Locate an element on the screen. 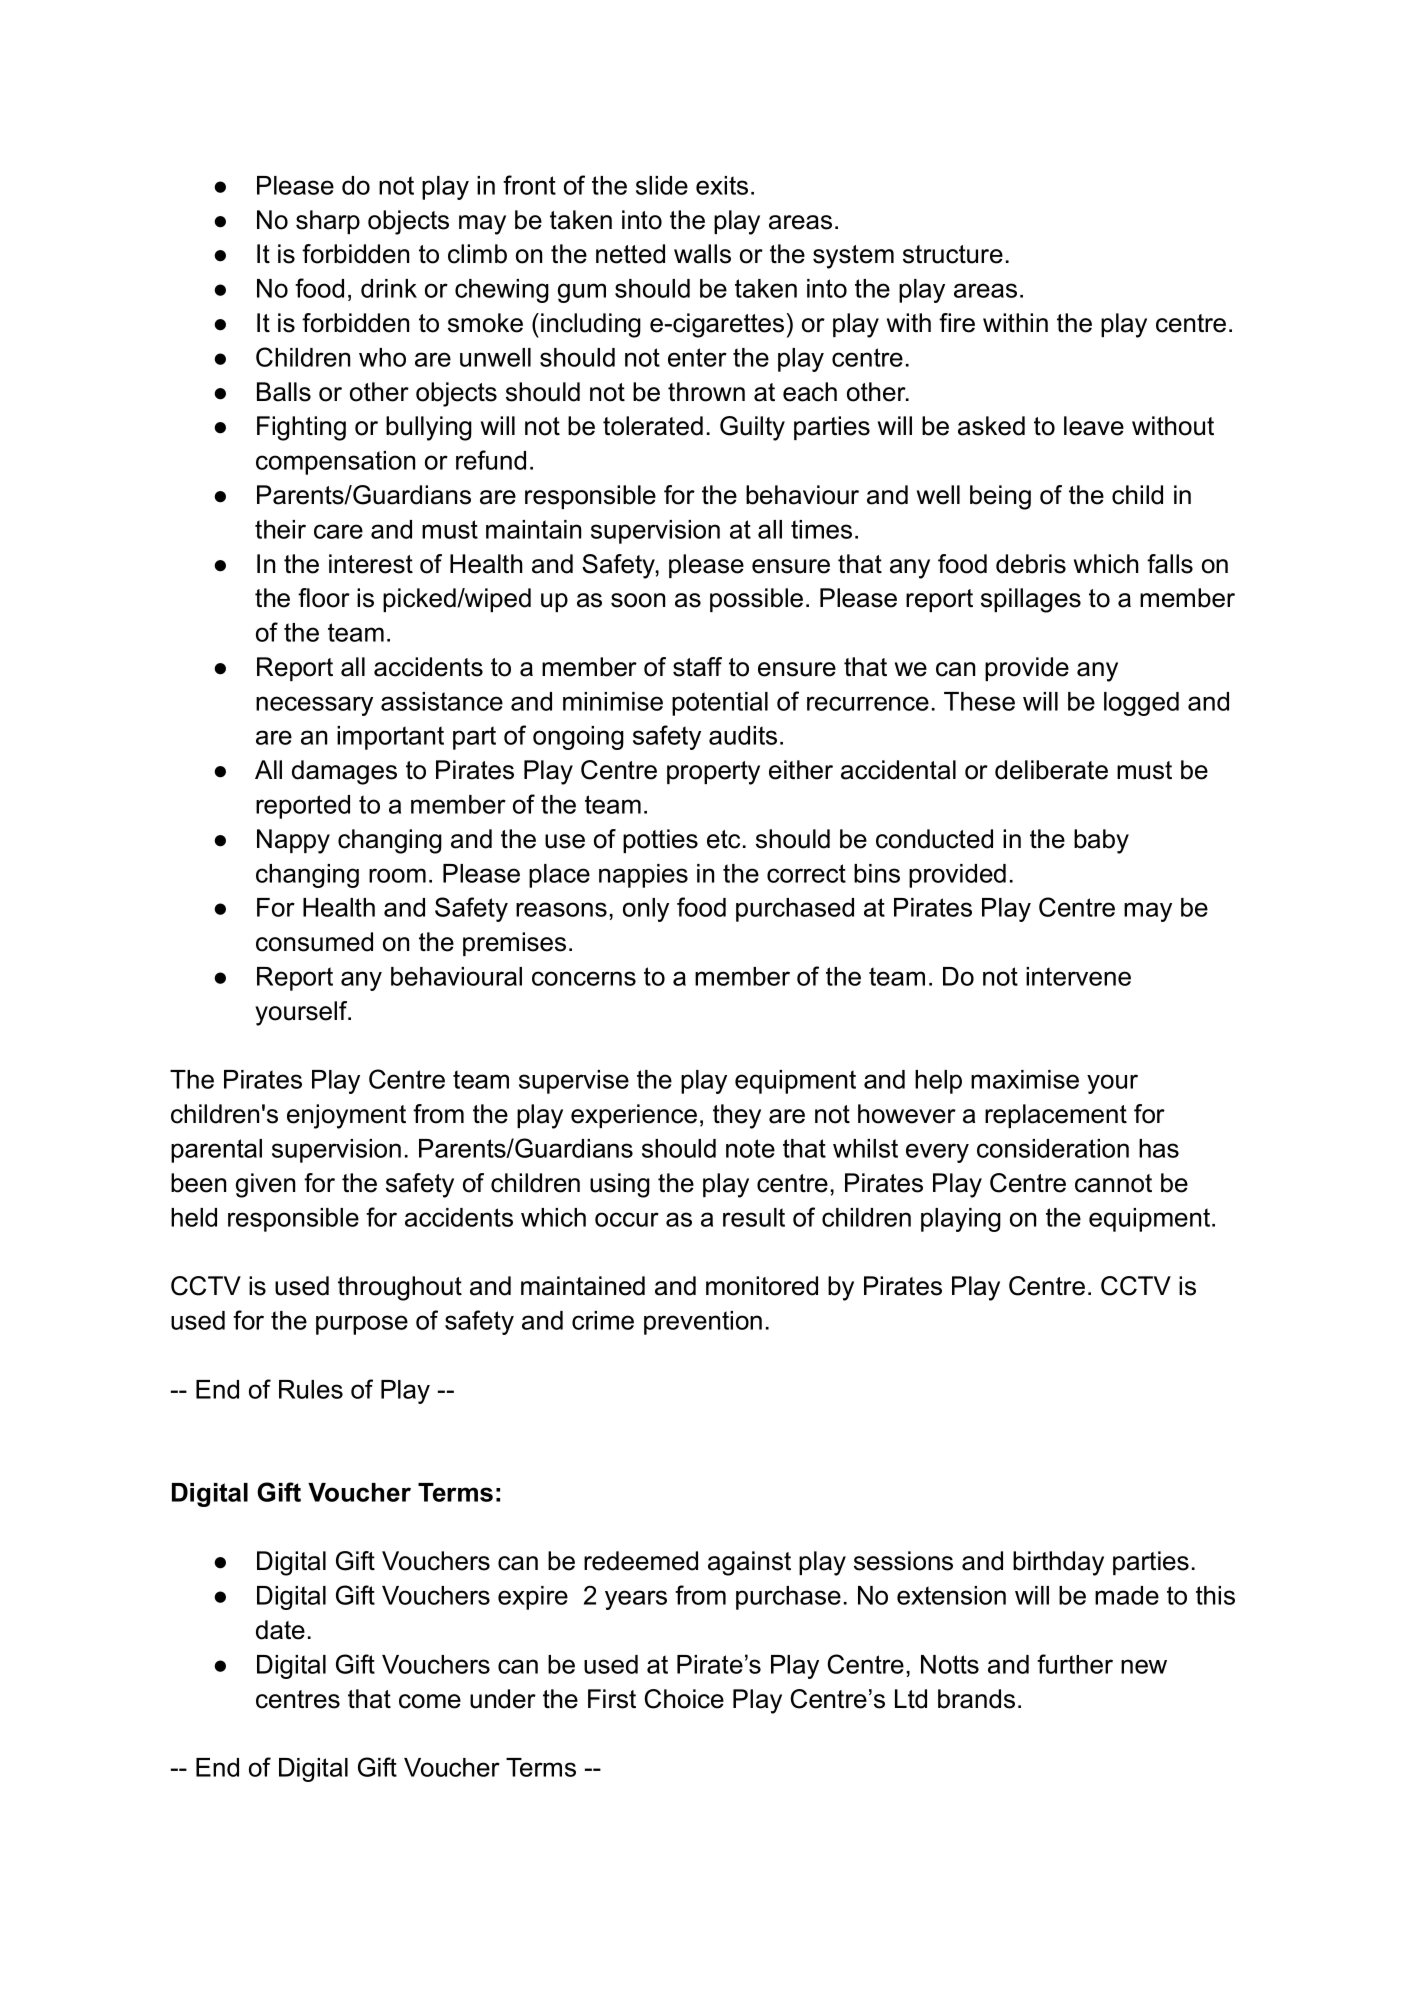  further is located at coordinates (1075, 1664).
